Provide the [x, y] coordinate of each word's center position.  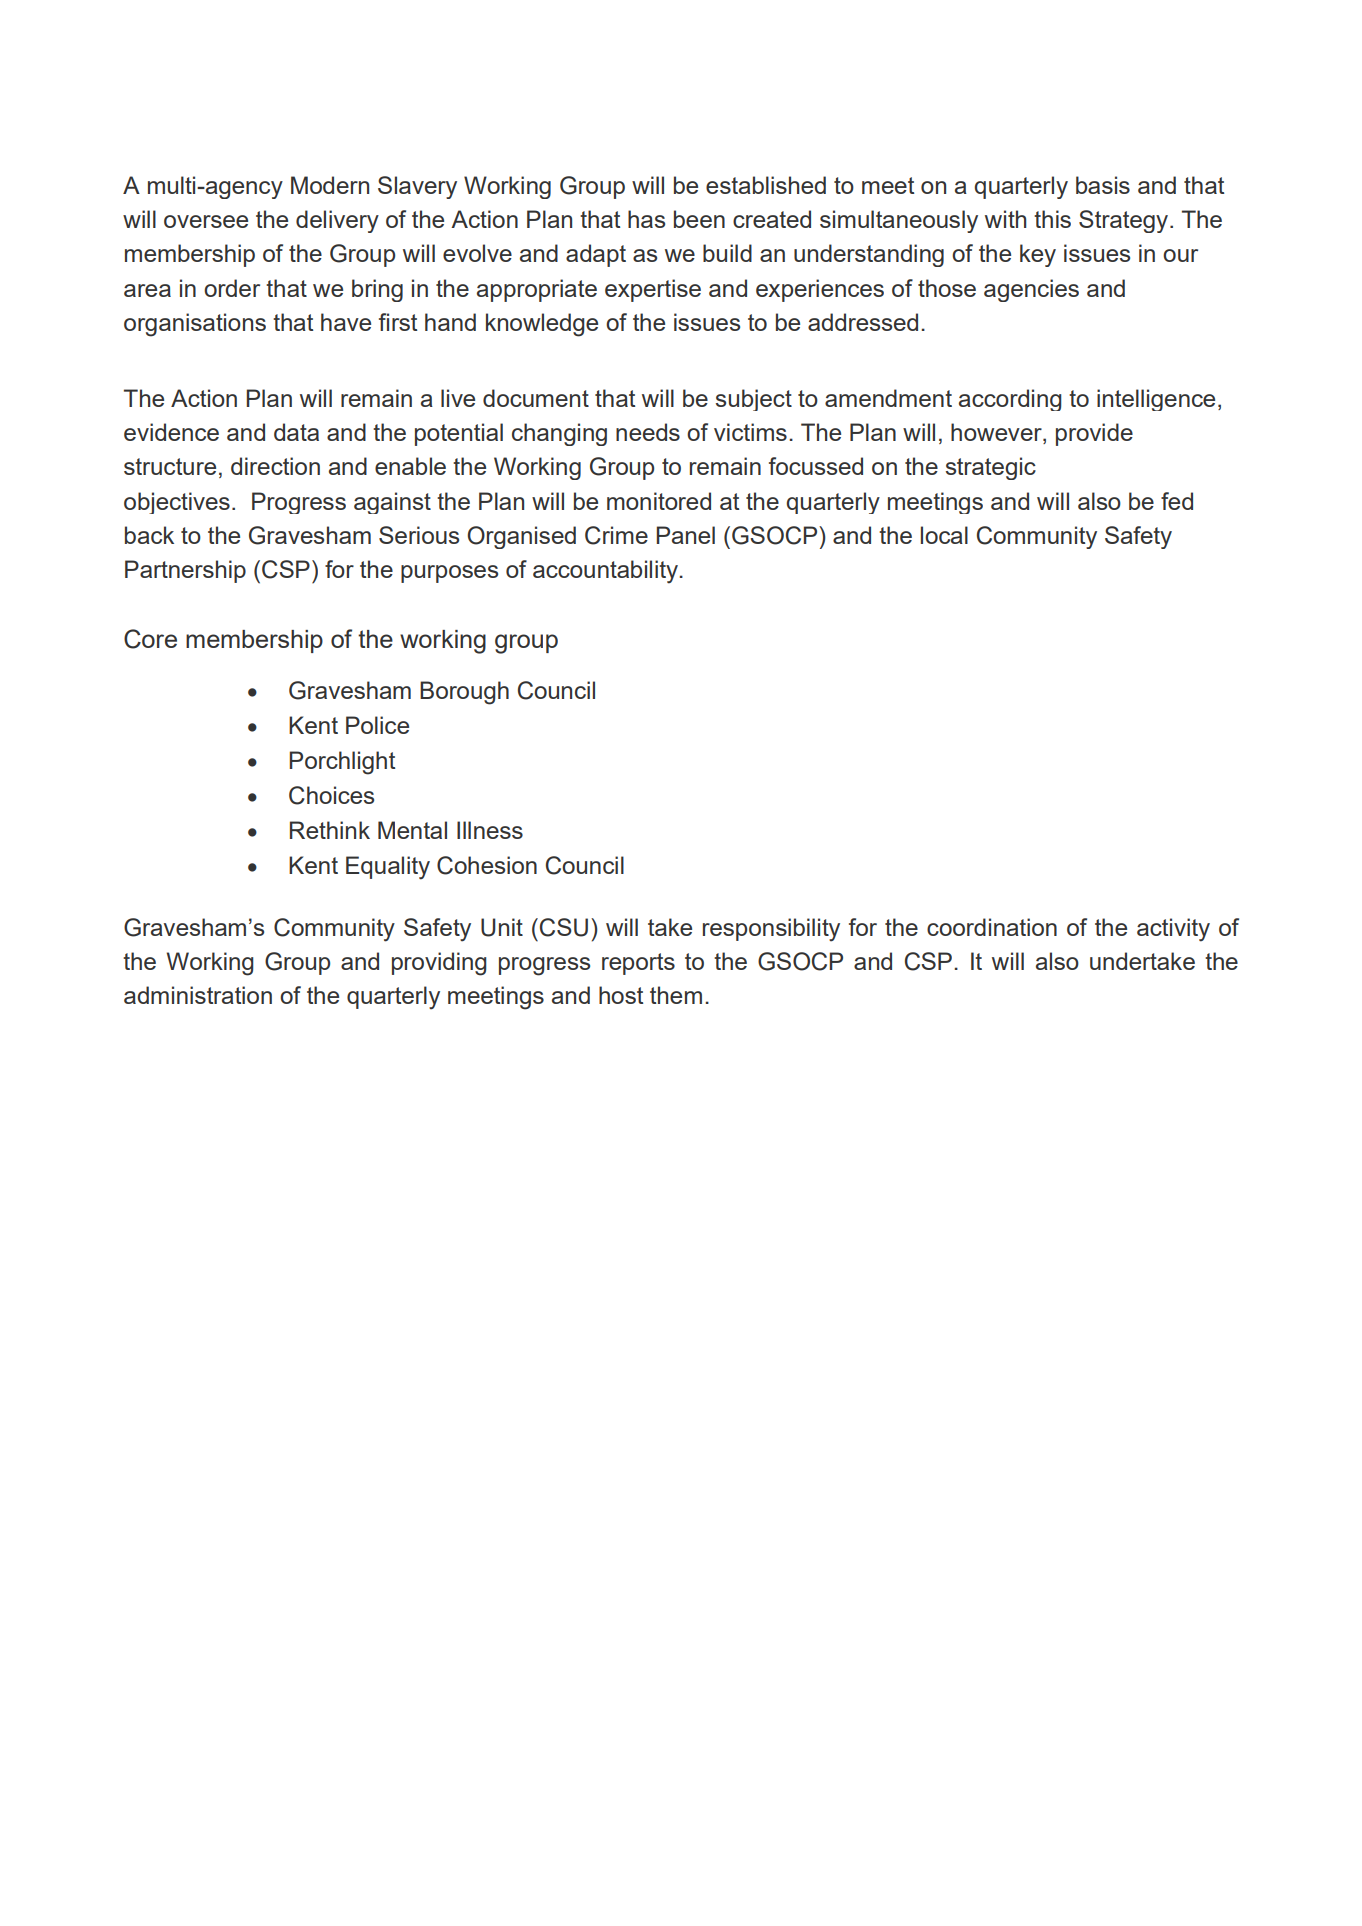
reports [638, 964]
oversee [206, 221]
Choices [331, 795]
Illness [490, 830]
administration [198, 995]
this [1052, 219]
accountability [606, 572]
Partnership [185, 571]
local [944, 535]
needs [648, 432]
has [646, 219]
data [296, 432]
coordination [992, 927]
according [1010, 400]
